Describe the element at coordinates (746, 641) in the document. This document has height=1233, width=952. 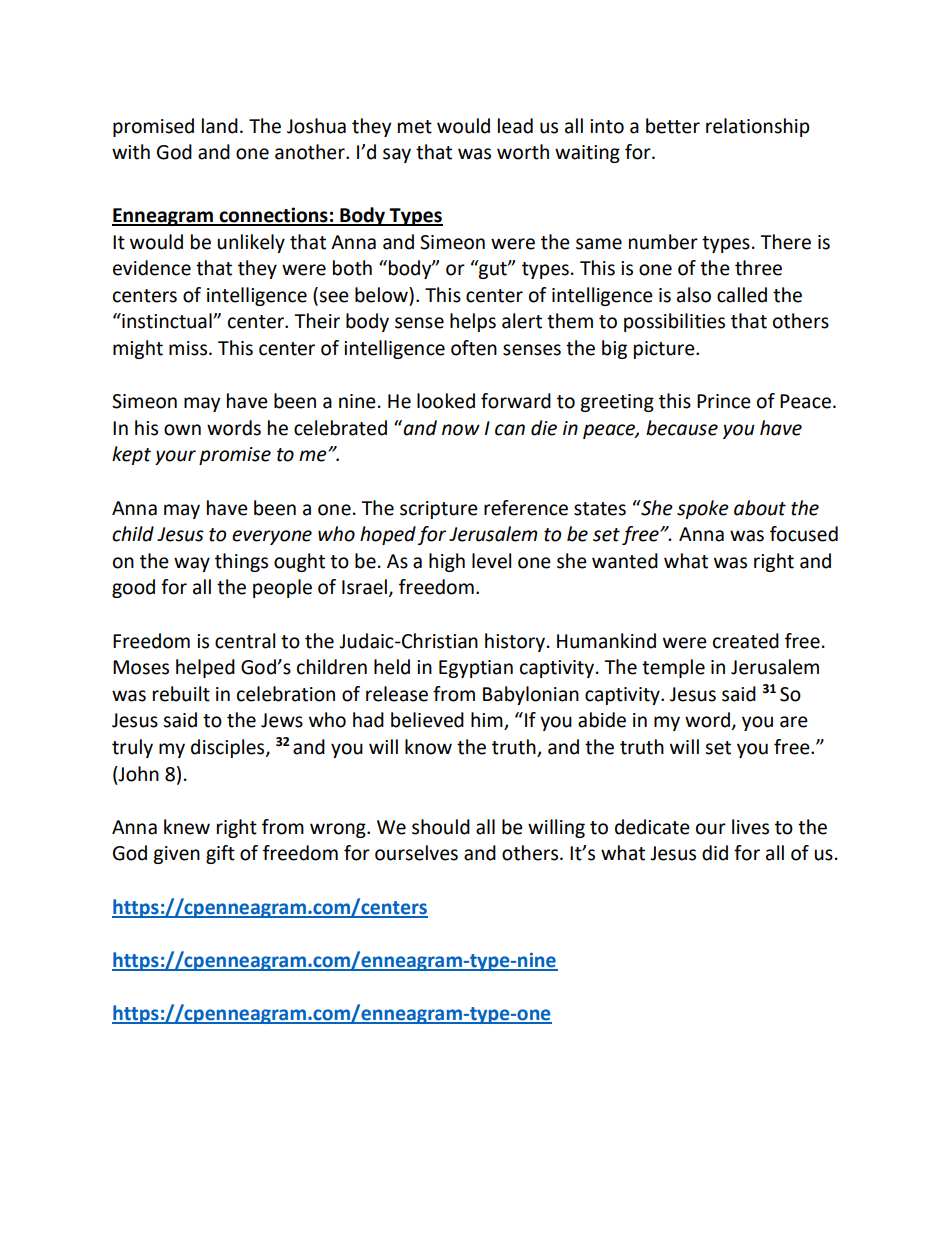
I see `created` at that location.
